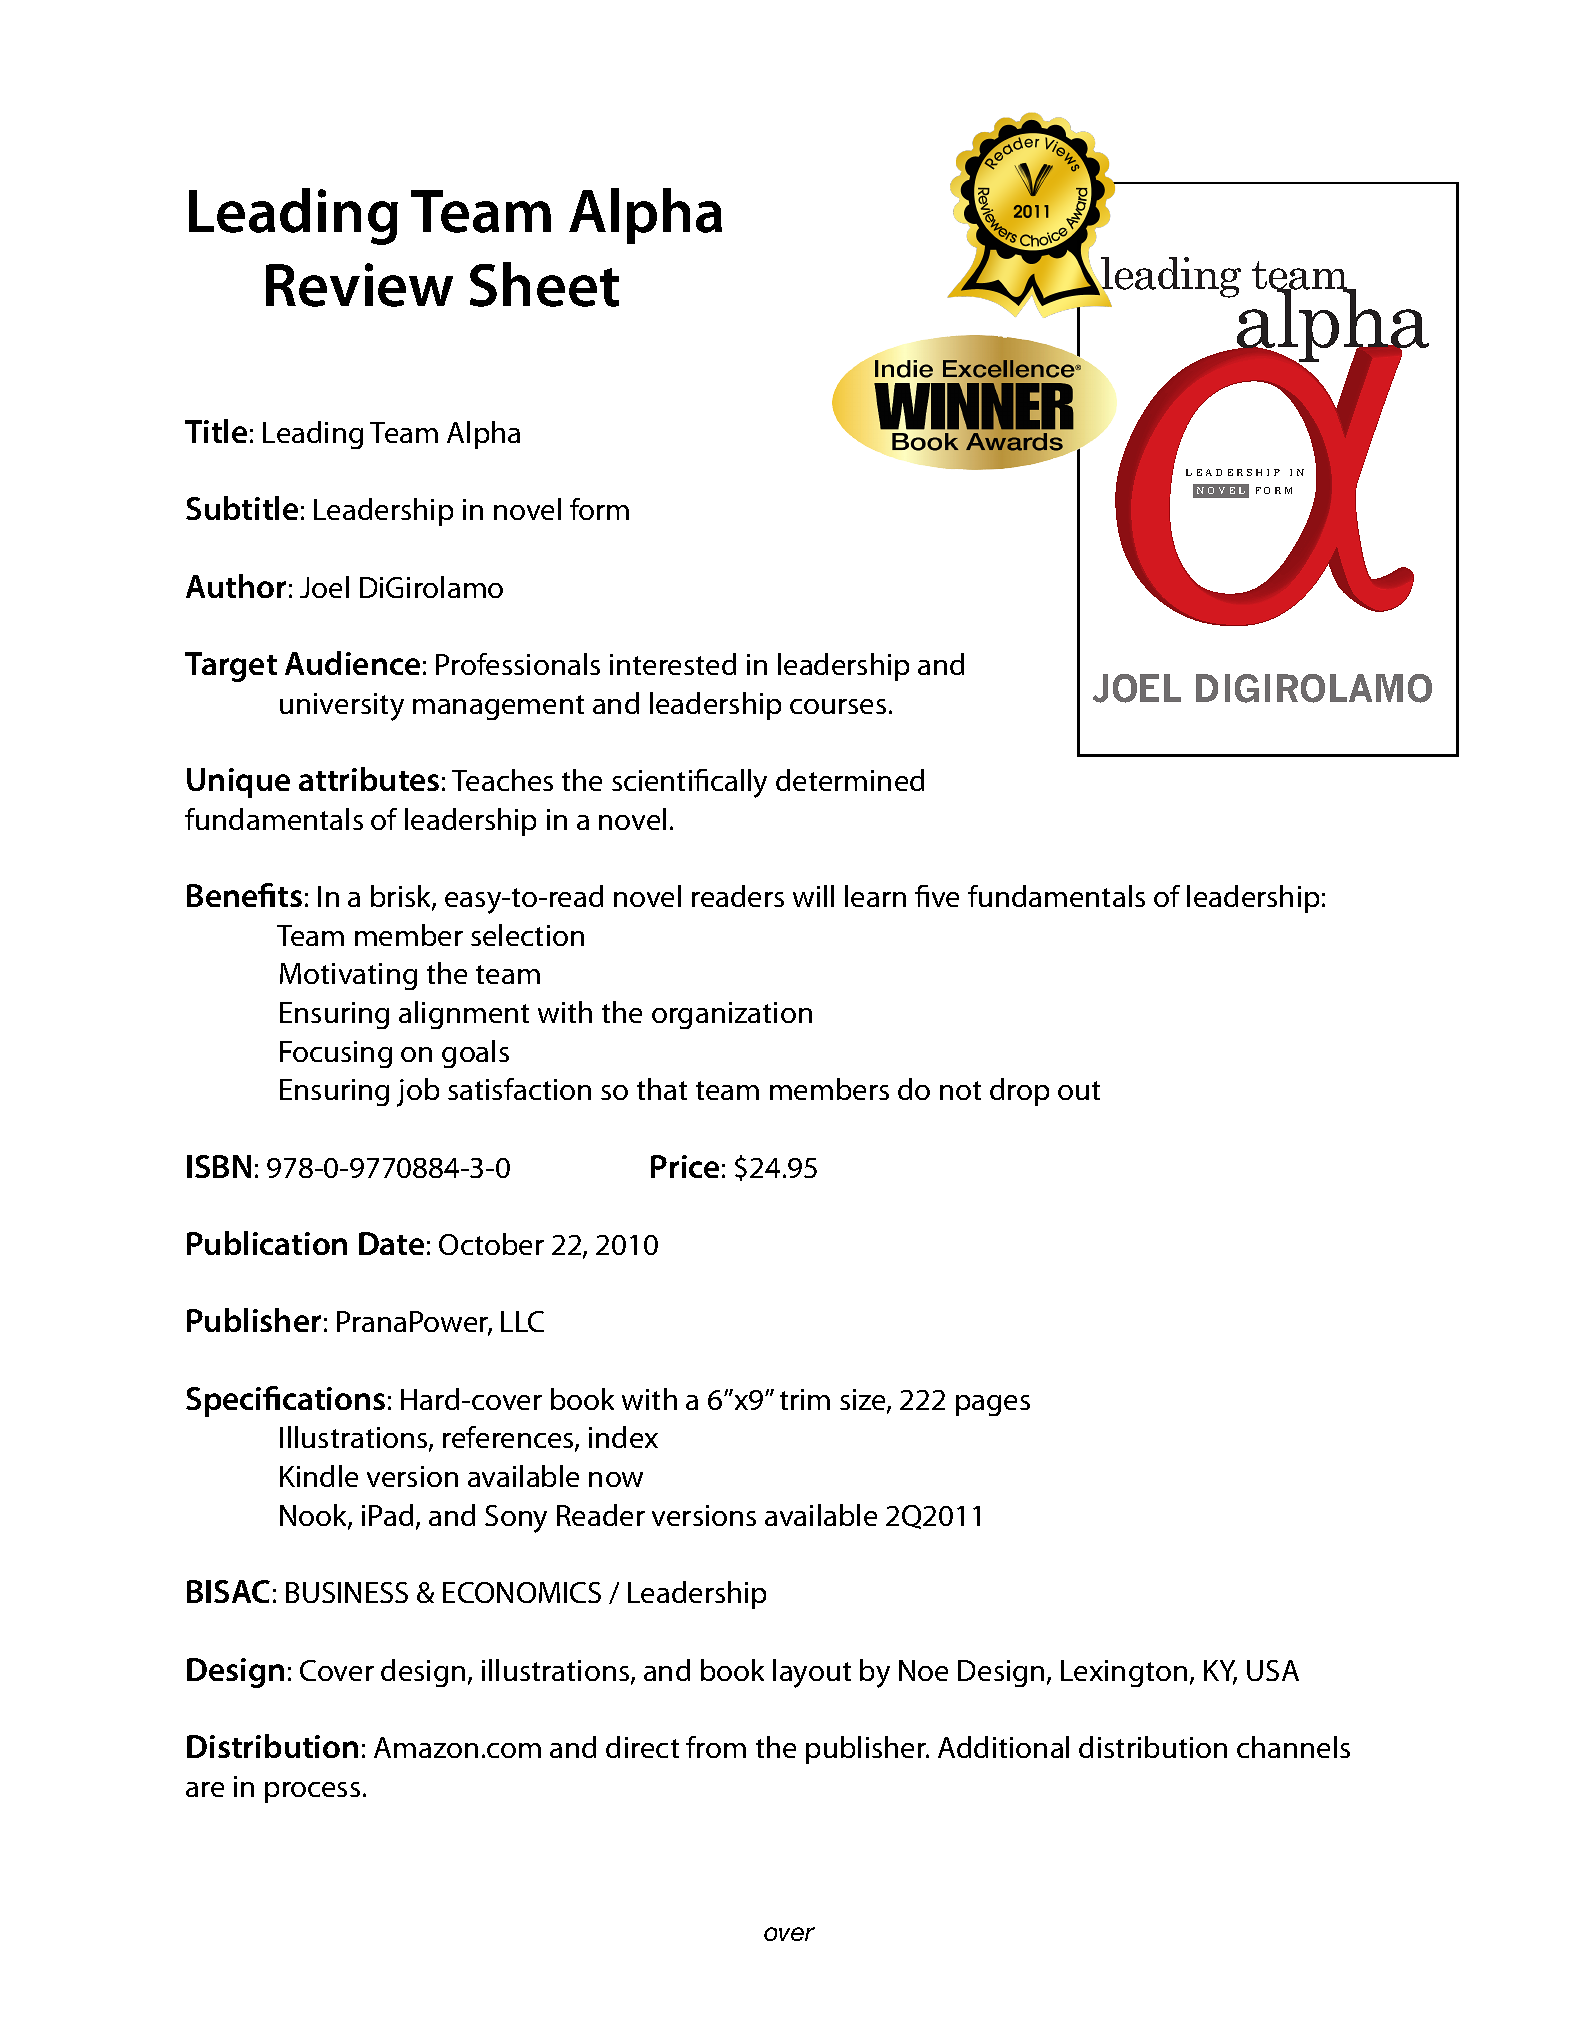 The image size is (1578, 2042). Describe the element at coordinates (336, 1054) in the image. I see `Focusing` at that location.
